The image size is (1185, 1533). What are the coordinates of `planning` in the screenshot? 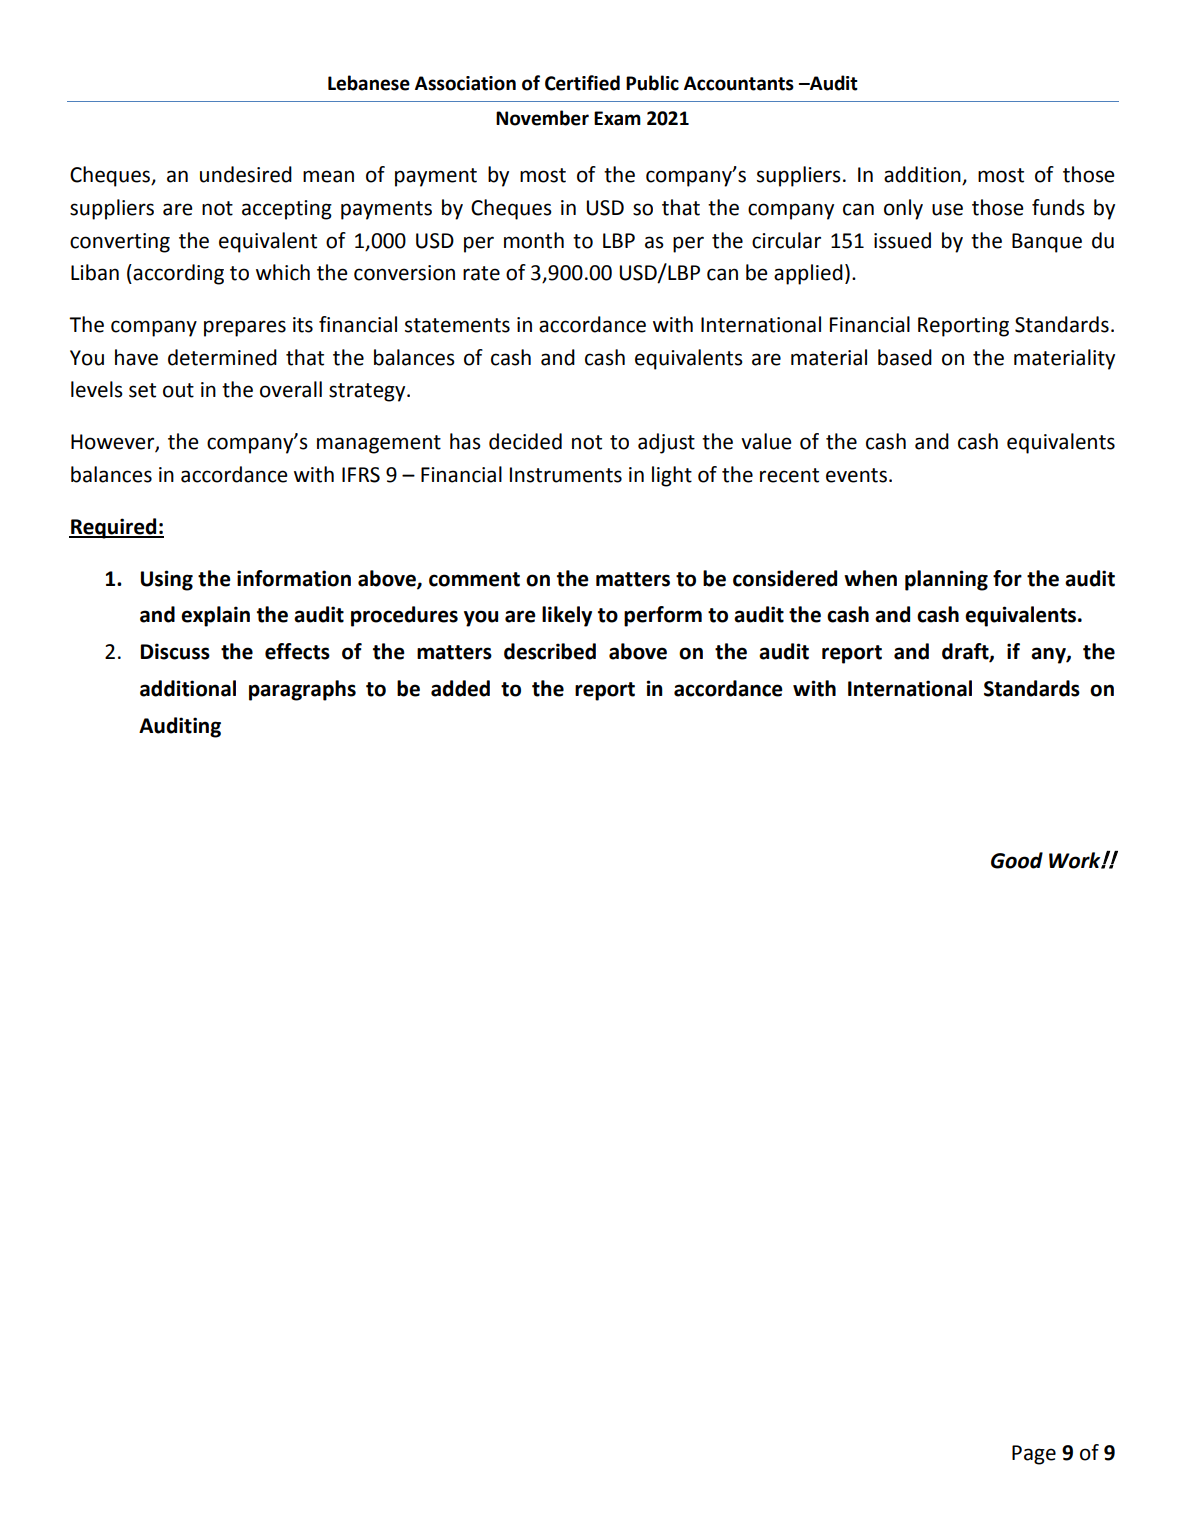 It's located at (946, 580).
